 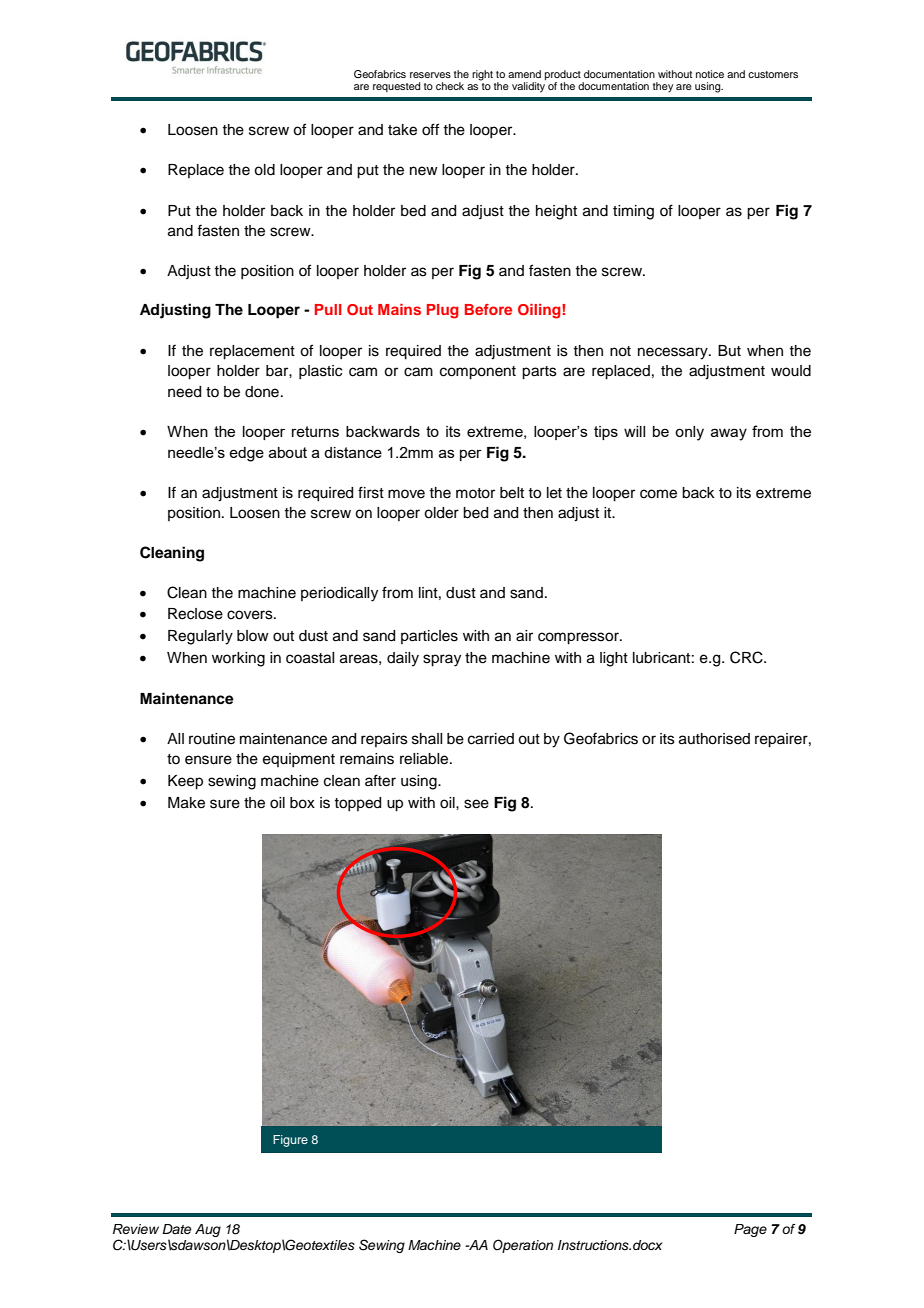 I want to click on Regularly, so click(x=200, y=637).
